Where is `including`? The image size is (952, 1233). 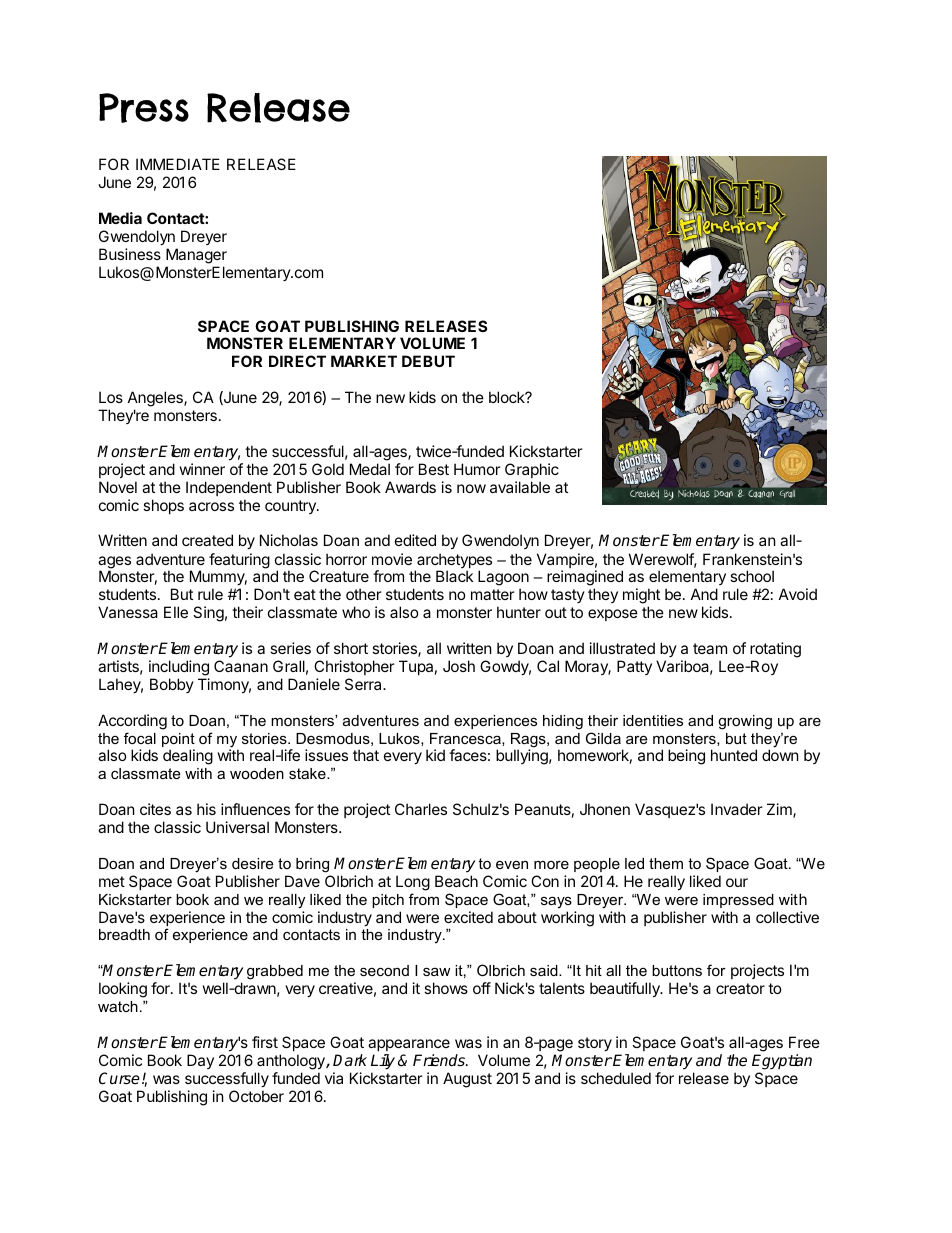
including is located at coordinates (179, 668).
